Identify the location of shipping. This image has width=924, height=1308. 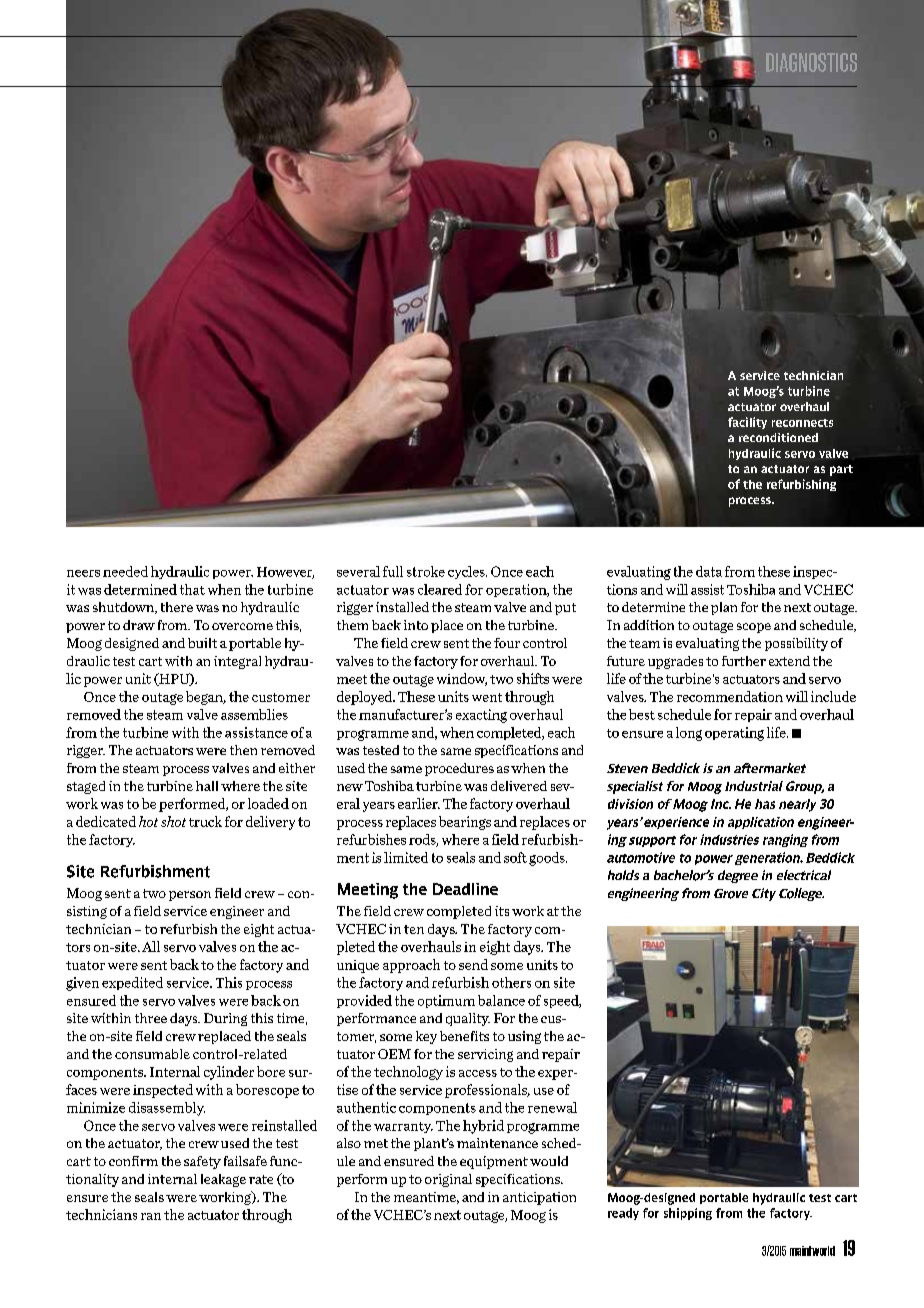
(688, 1214).
